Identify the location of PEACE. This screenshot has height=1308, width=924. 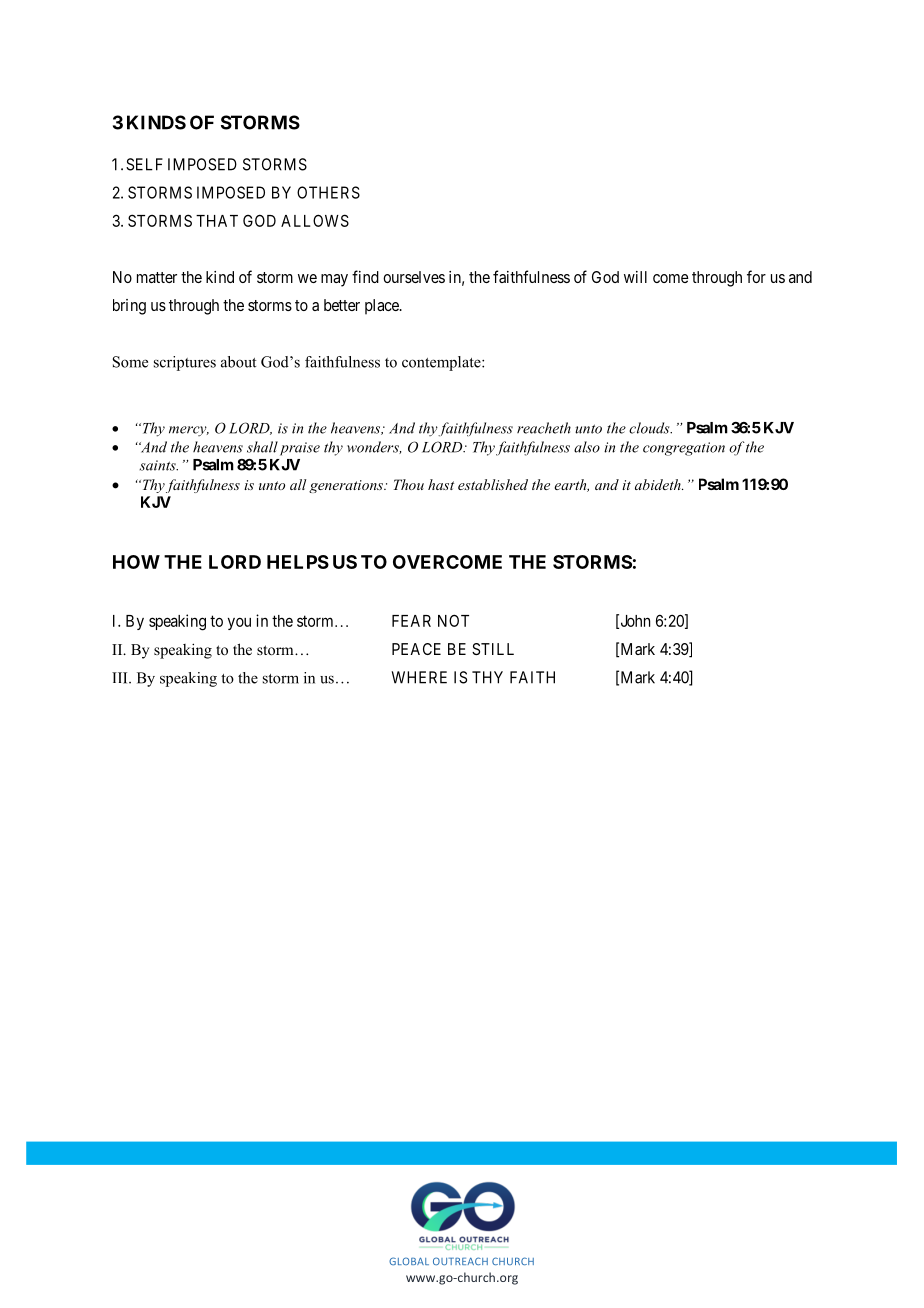
(416, 649).
